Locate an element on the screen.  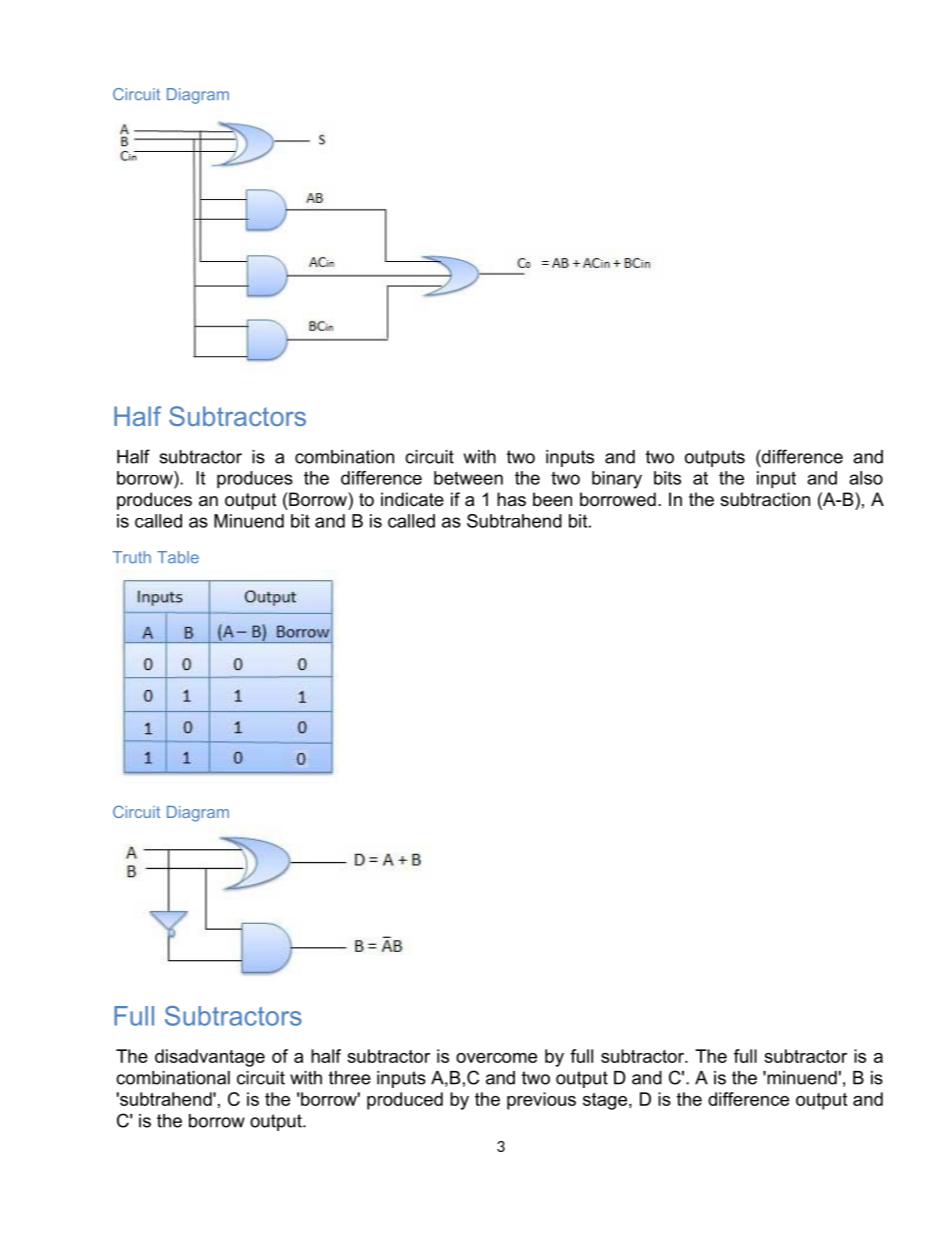
overcome is located at coordinates (496, 1058).
